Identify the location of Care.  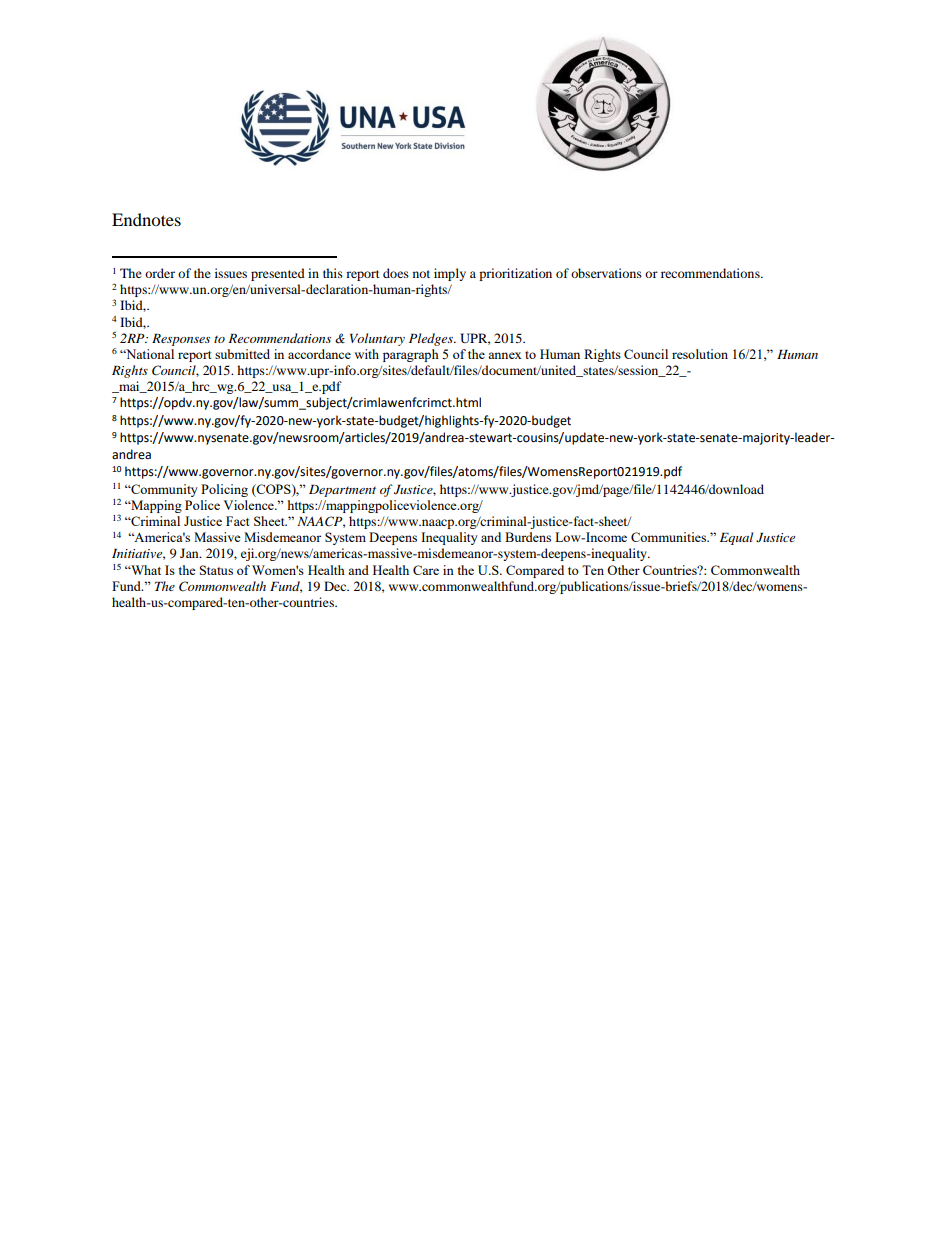
(426, 570).
